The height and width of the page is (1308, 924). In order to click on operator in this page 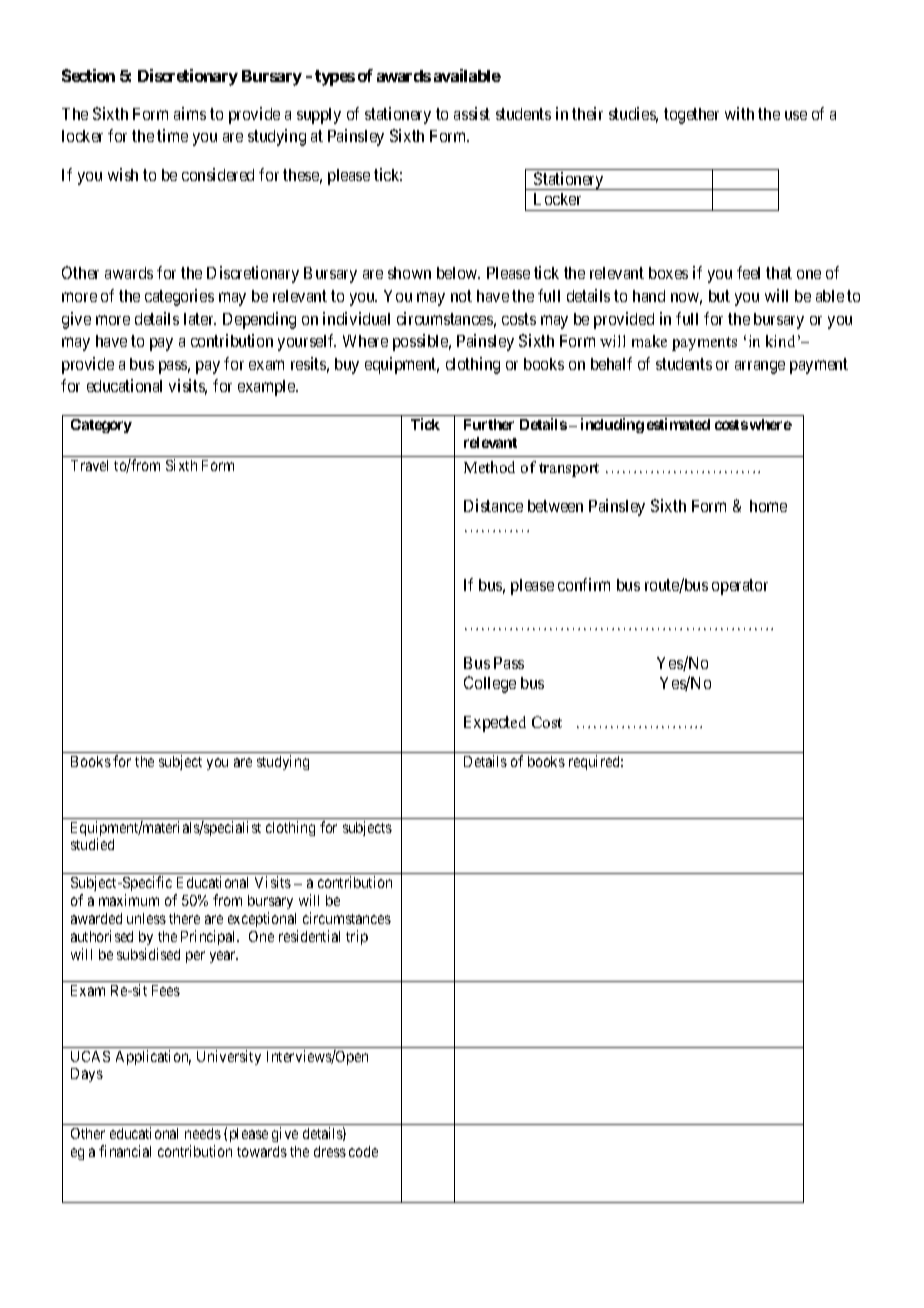, I will do `click(740, 587)`.
